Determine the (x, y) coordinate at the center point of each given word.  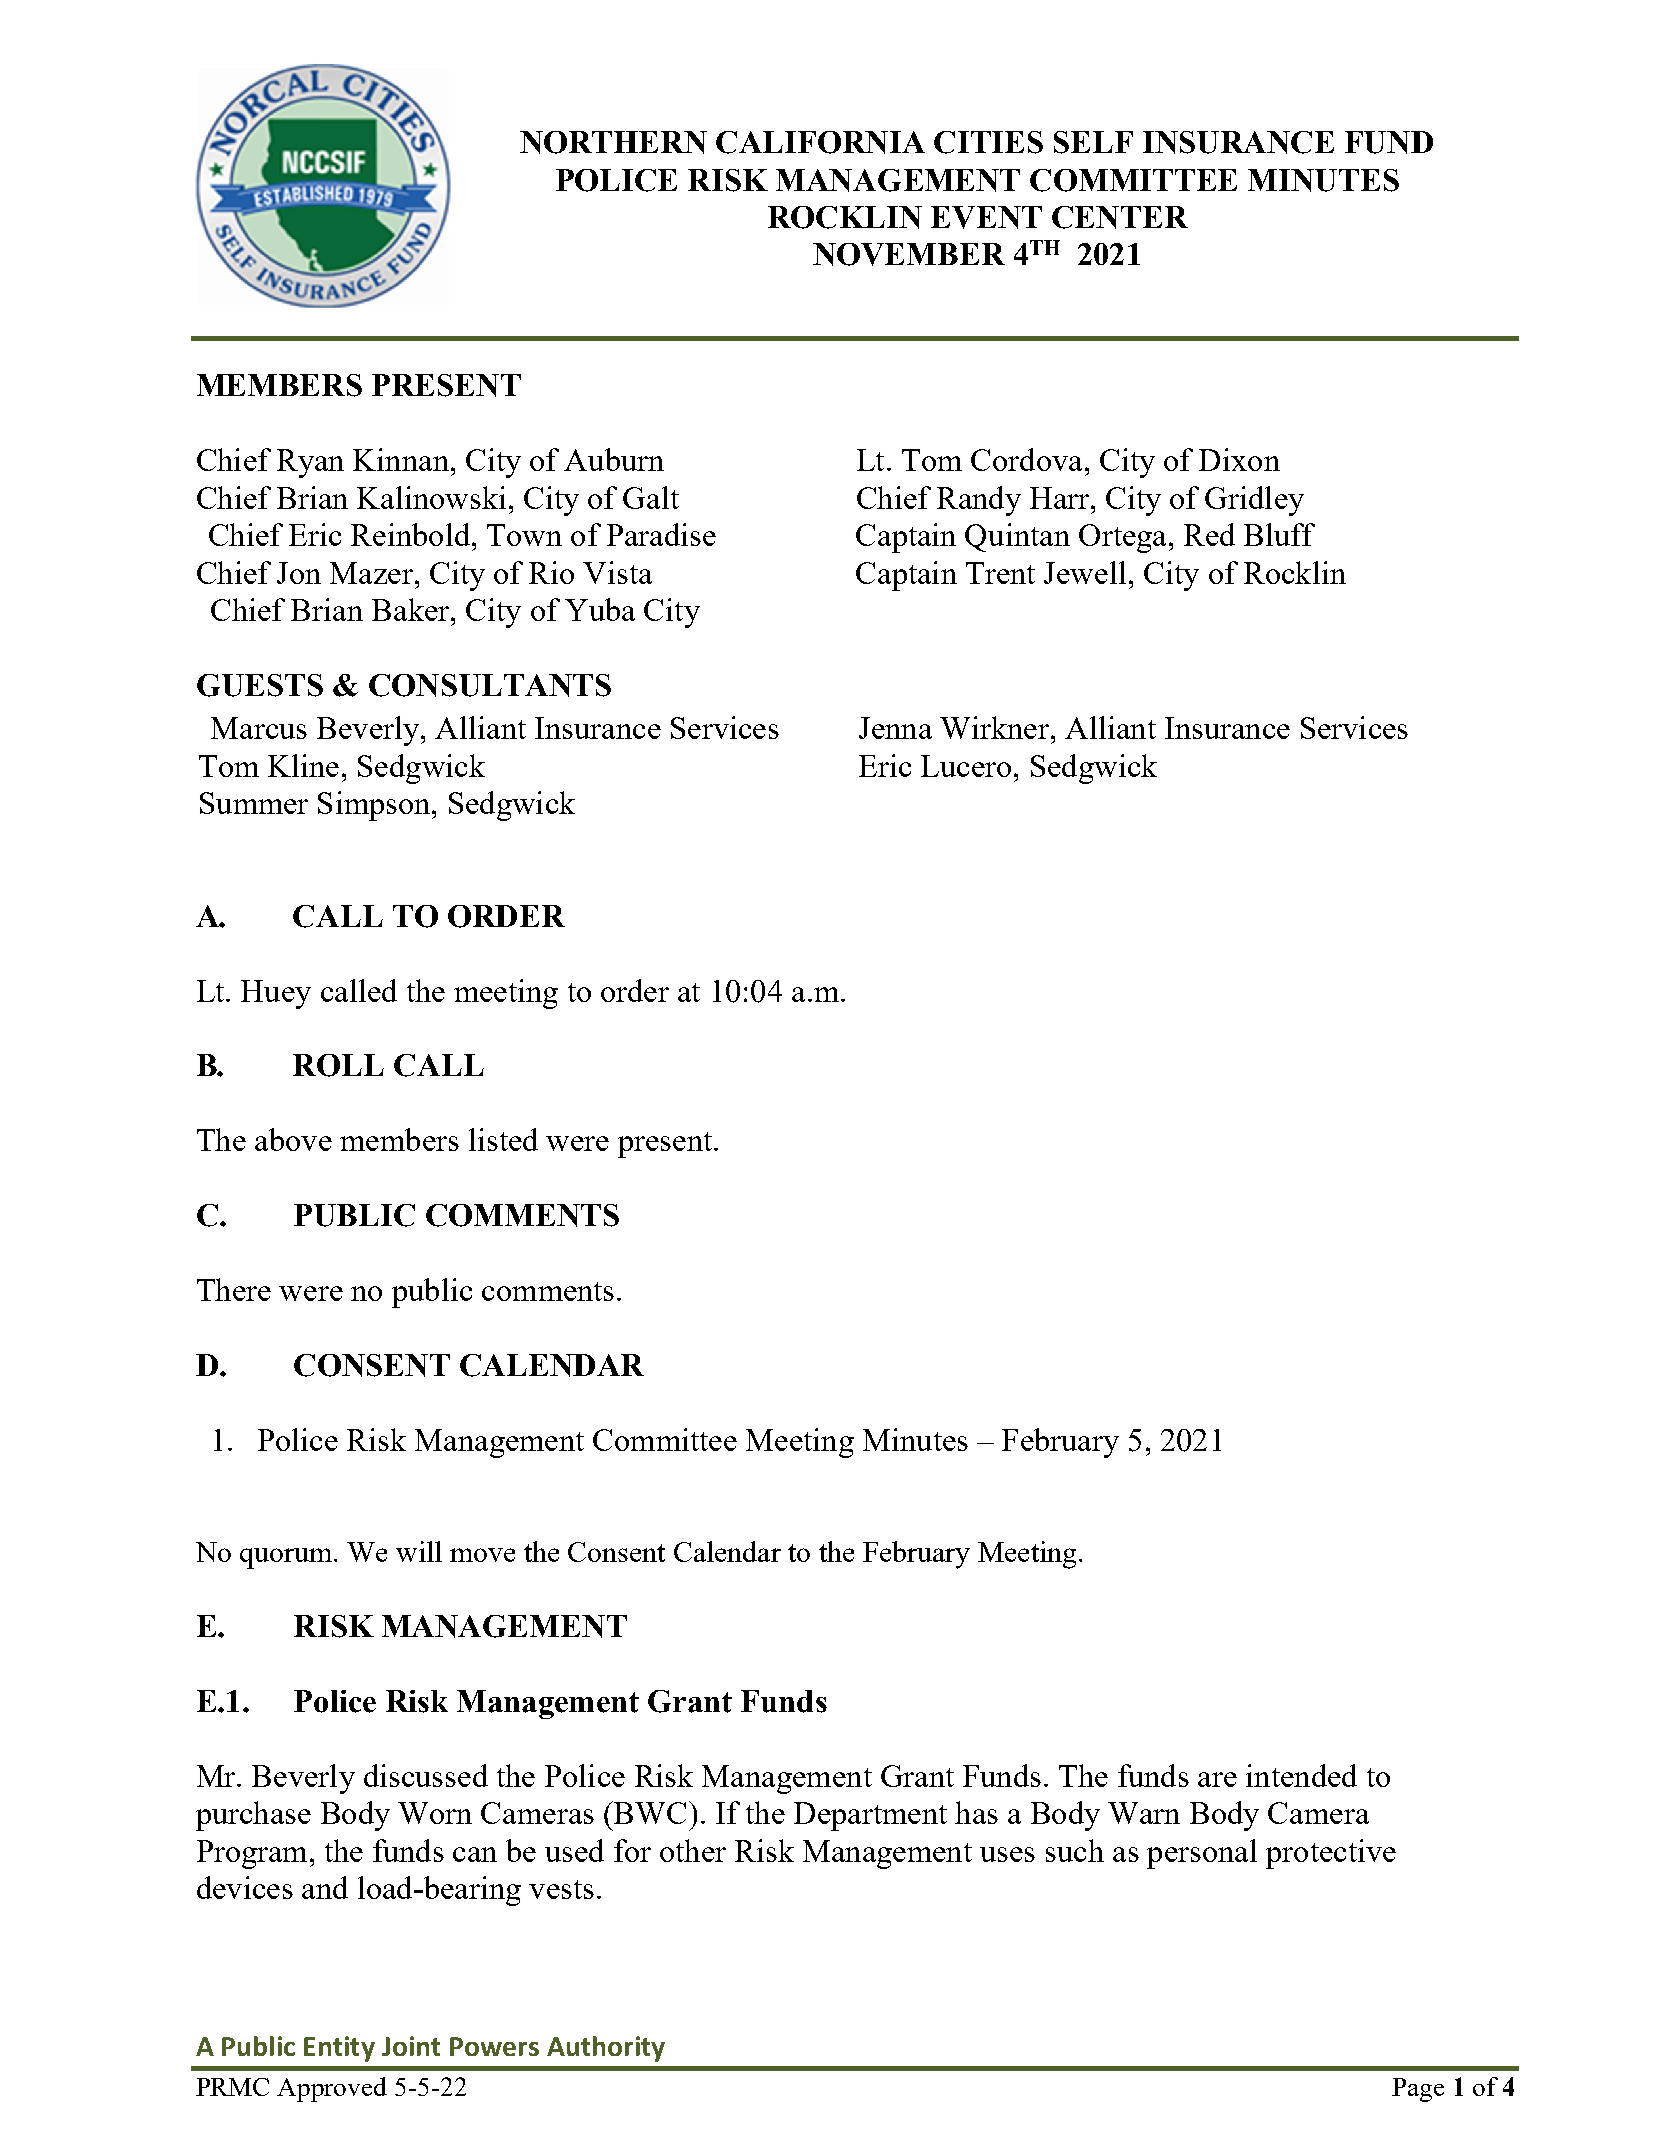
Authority (606, 2049)
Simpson (375, 806)
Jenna (895, 728)
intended (1301, 1775)
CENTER (1120, 217)
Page (1418, 2090)
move (482, 1555)
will (419, 1551)
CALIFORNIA (820, 142)
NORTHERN (613, 142)
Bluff (1279, 534)
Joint (411, 2046)
